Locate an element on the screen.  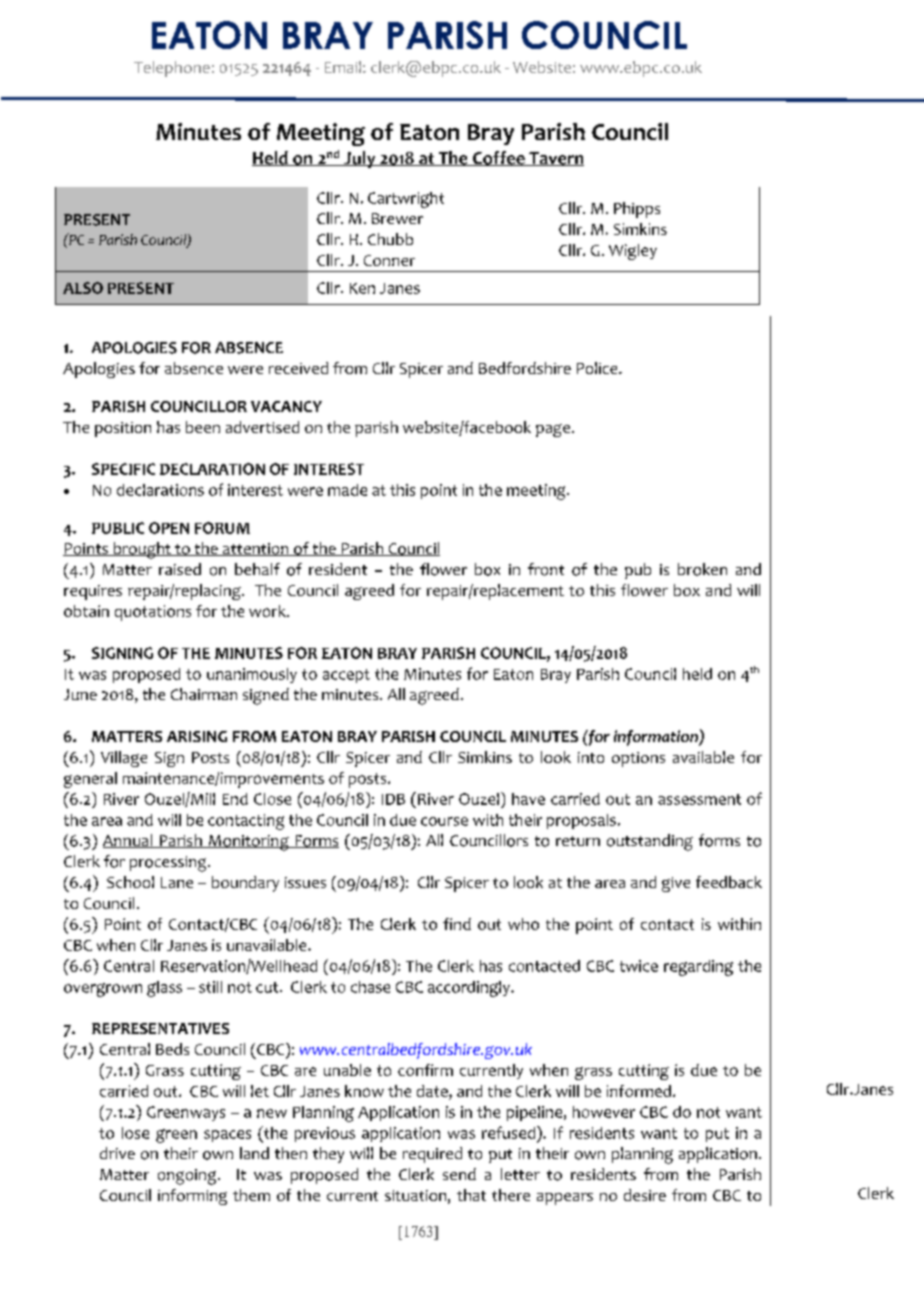
Tavern is located at coordinates (555, 159).
